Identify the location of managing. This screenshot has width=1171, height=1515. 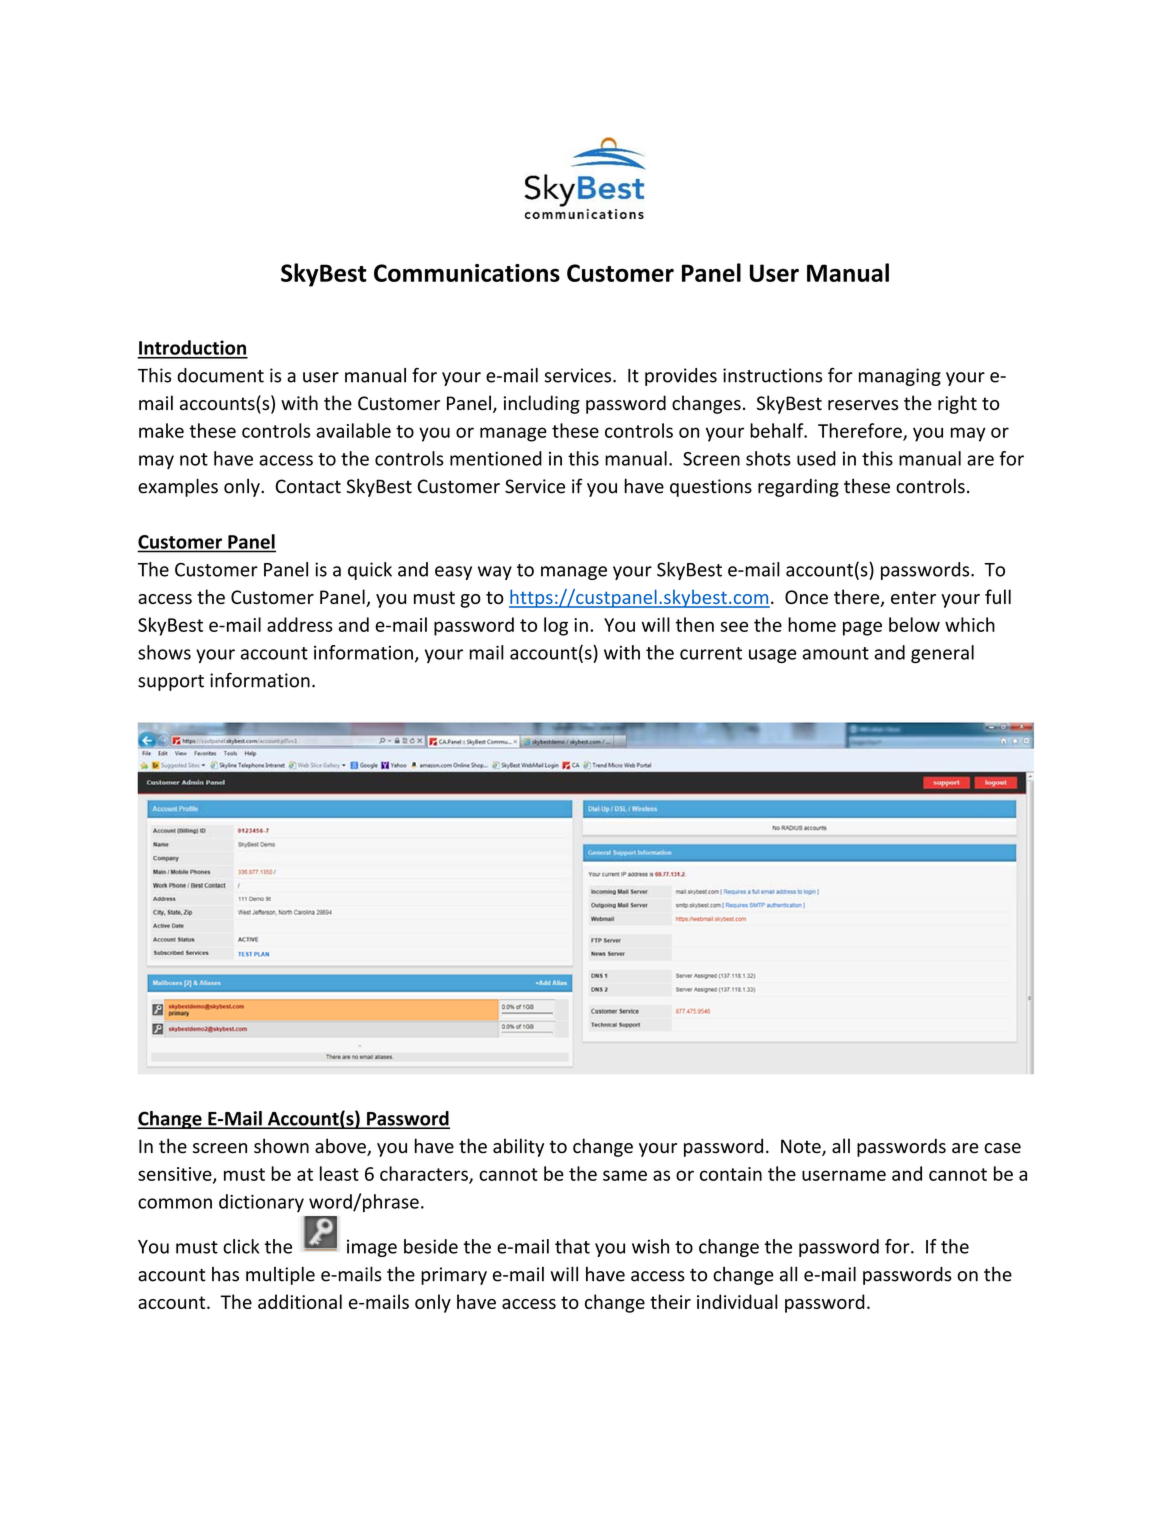
(900, 377).
